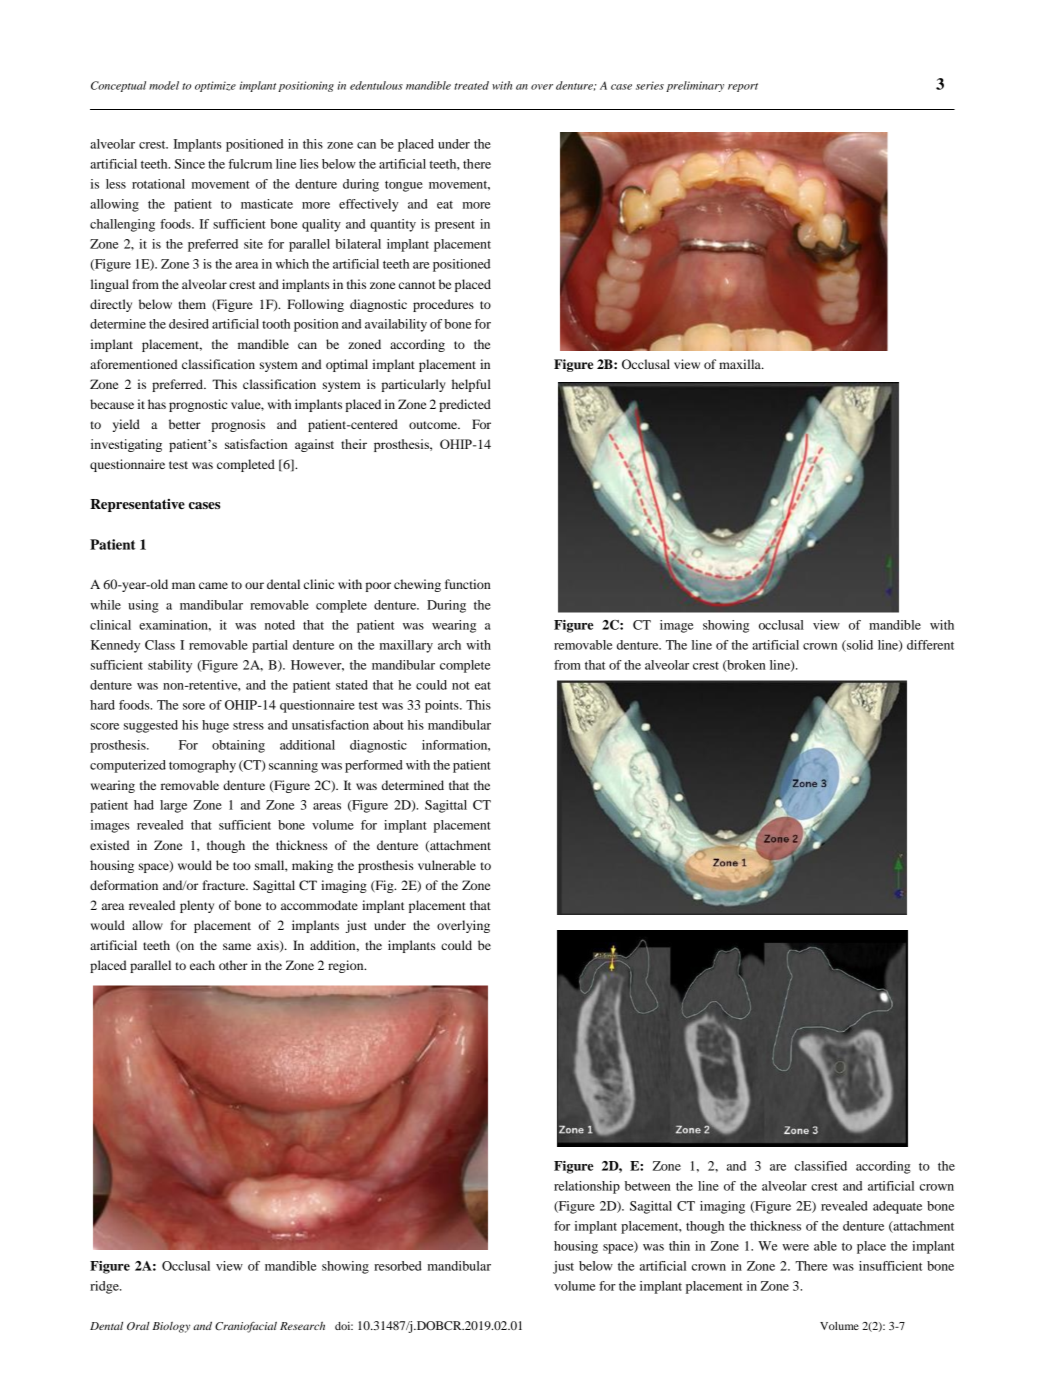  I want to click on function, so click(468, 584).
